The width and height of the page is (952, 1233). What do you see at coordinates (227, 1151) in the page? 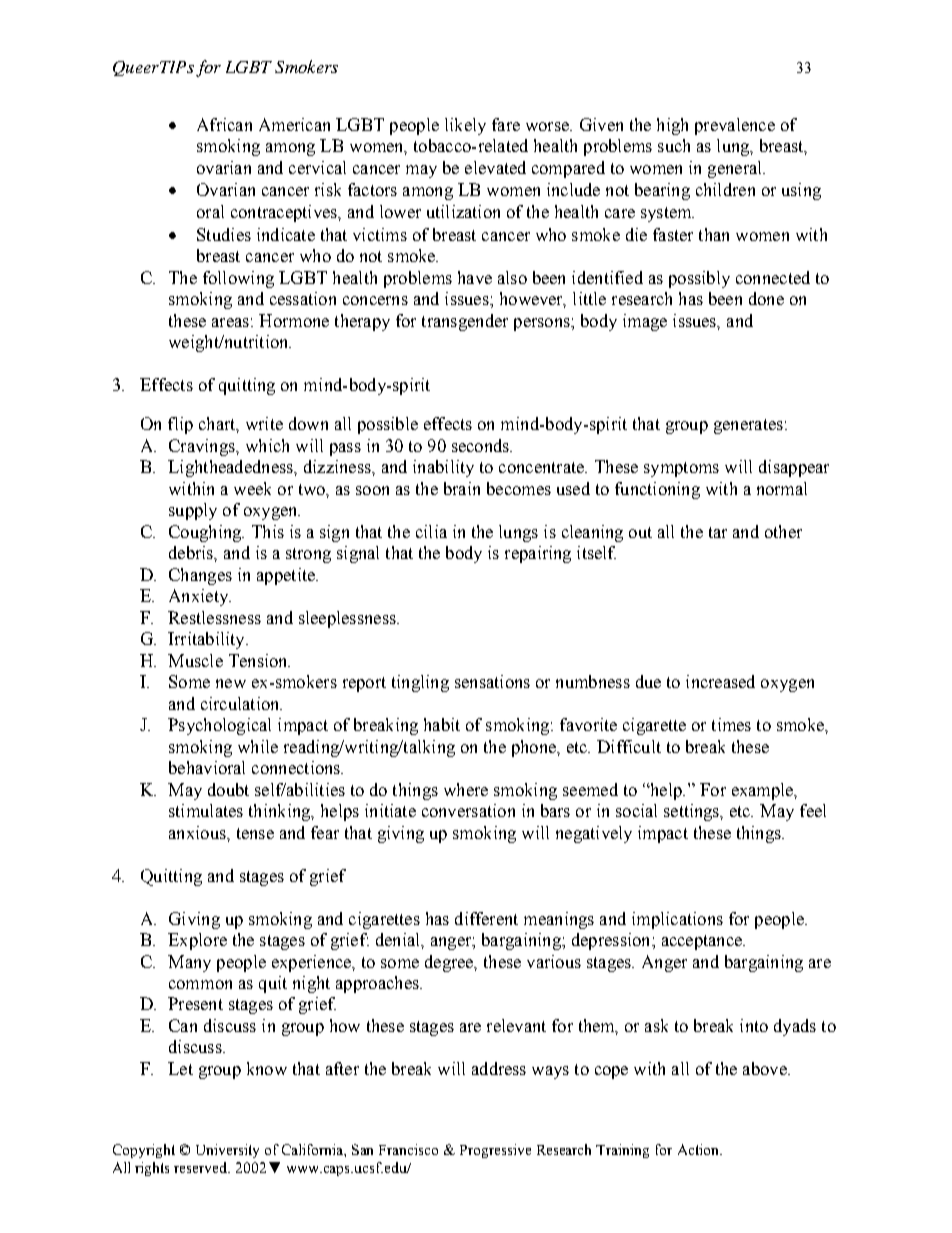
I see `University` at bounding box center [227, 1151].
